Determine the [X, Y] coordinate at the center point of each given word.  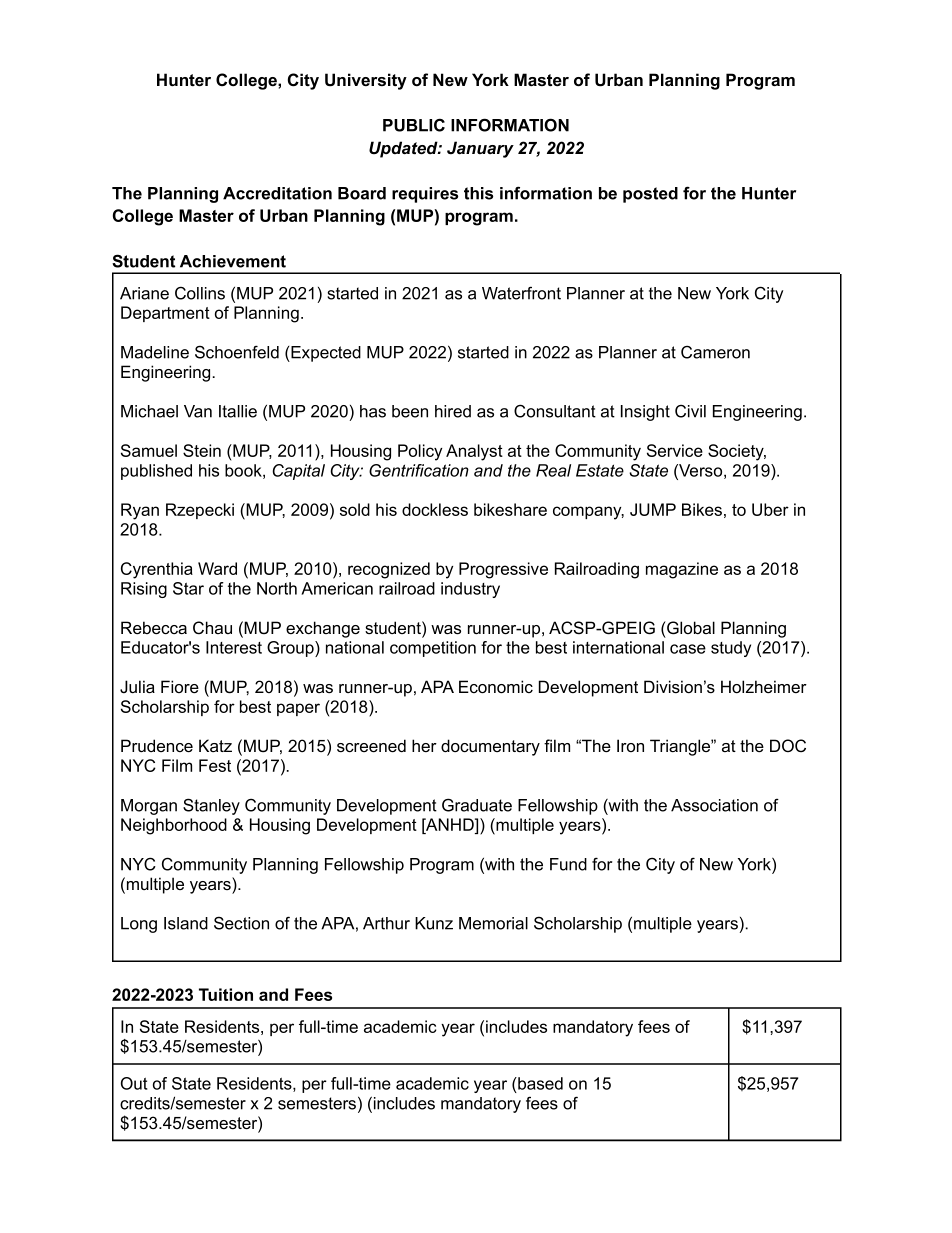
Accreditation [277, 193]
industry [470, 590]
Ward [217, 568]
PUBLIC [414, 125]
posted [650, 195]
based [539, 1083]
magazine [682, 570]
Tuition [226, 994]
